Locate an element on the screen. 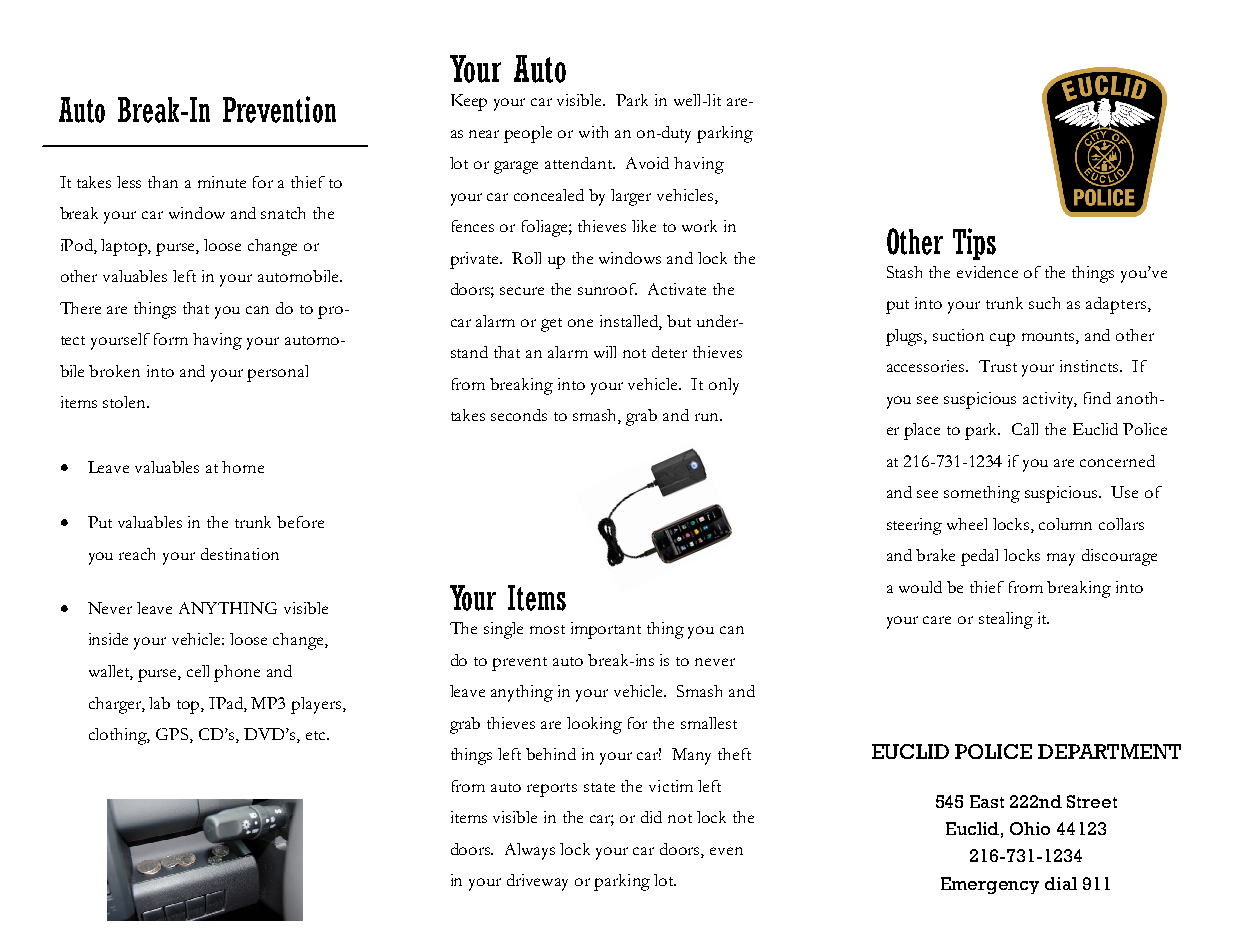  minute is located at coordinates (222, 182).
